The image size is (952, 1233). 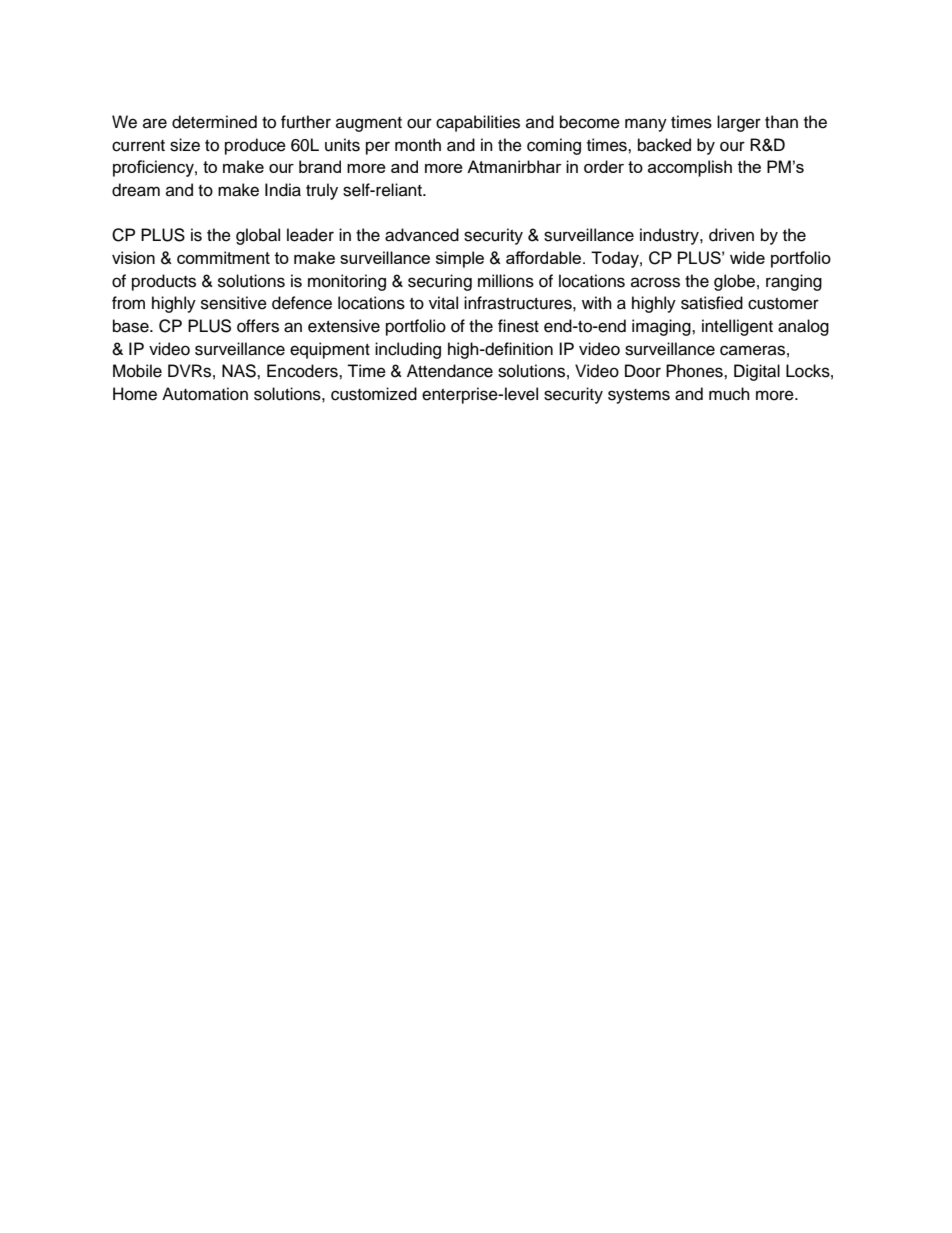 What do you see at coordinates (731, 235) in the screenshot?
I see `driven` at bounding box center [731, 235].
